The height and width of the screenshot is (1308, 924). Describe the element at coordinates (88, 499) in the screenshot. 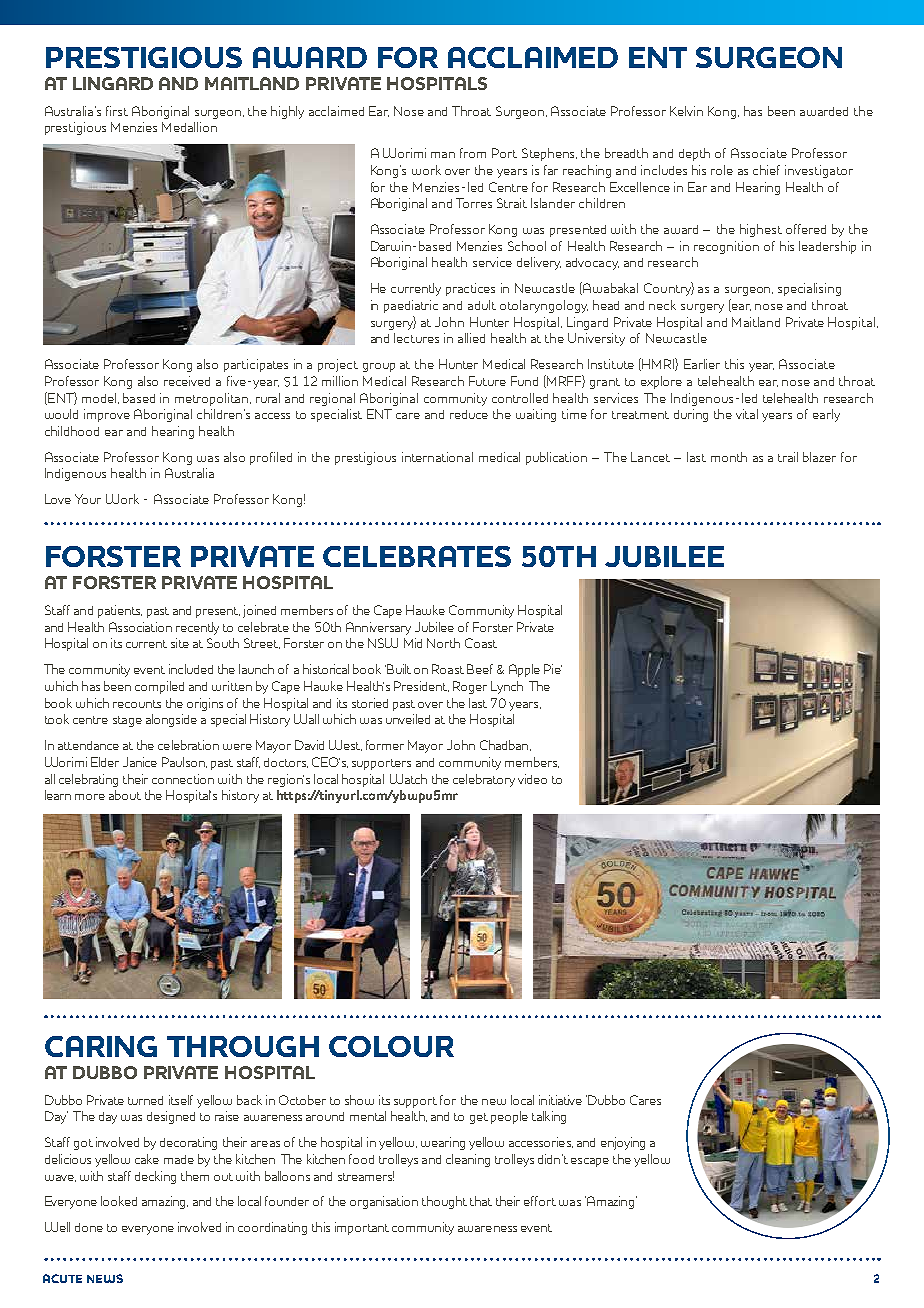

I see `Your` at that location.
